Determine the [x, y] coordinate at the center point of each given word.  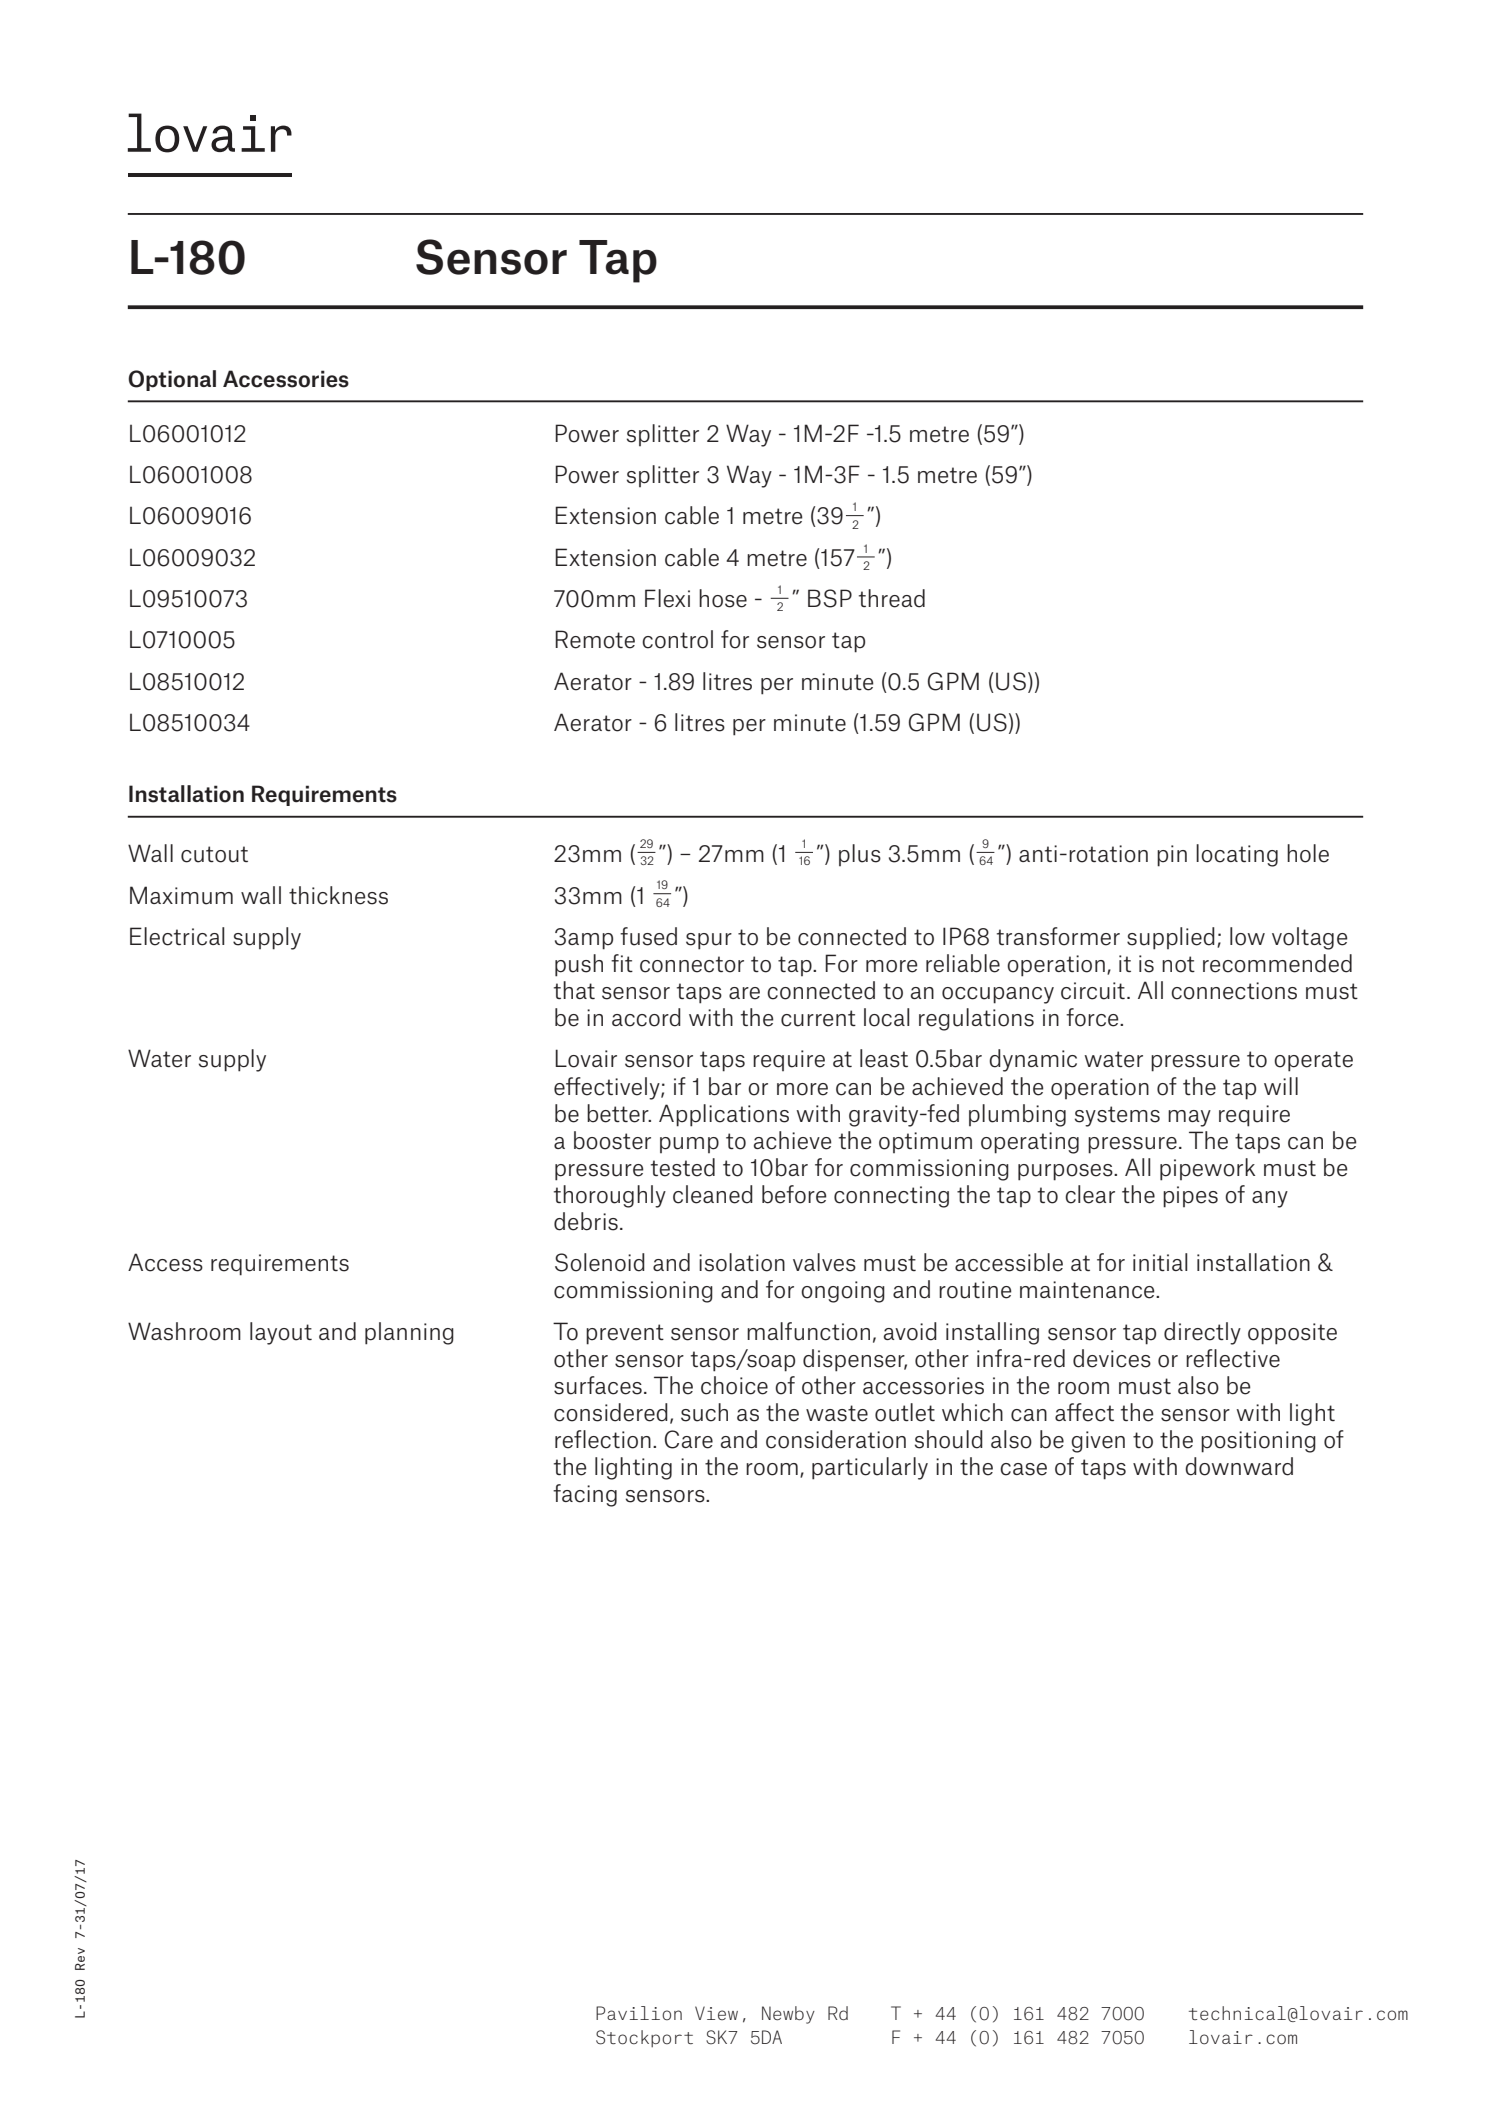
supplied [1171, 938]
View [716, 2013]
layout [281, 1333]
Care [689, 1439]
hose [723, 598]
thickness [338, 895]
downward [1239, 1466]
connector [692, 964]
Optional [172, 380]
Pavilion [639, 2013]
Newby [788, 2015]
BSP [830, 598]
